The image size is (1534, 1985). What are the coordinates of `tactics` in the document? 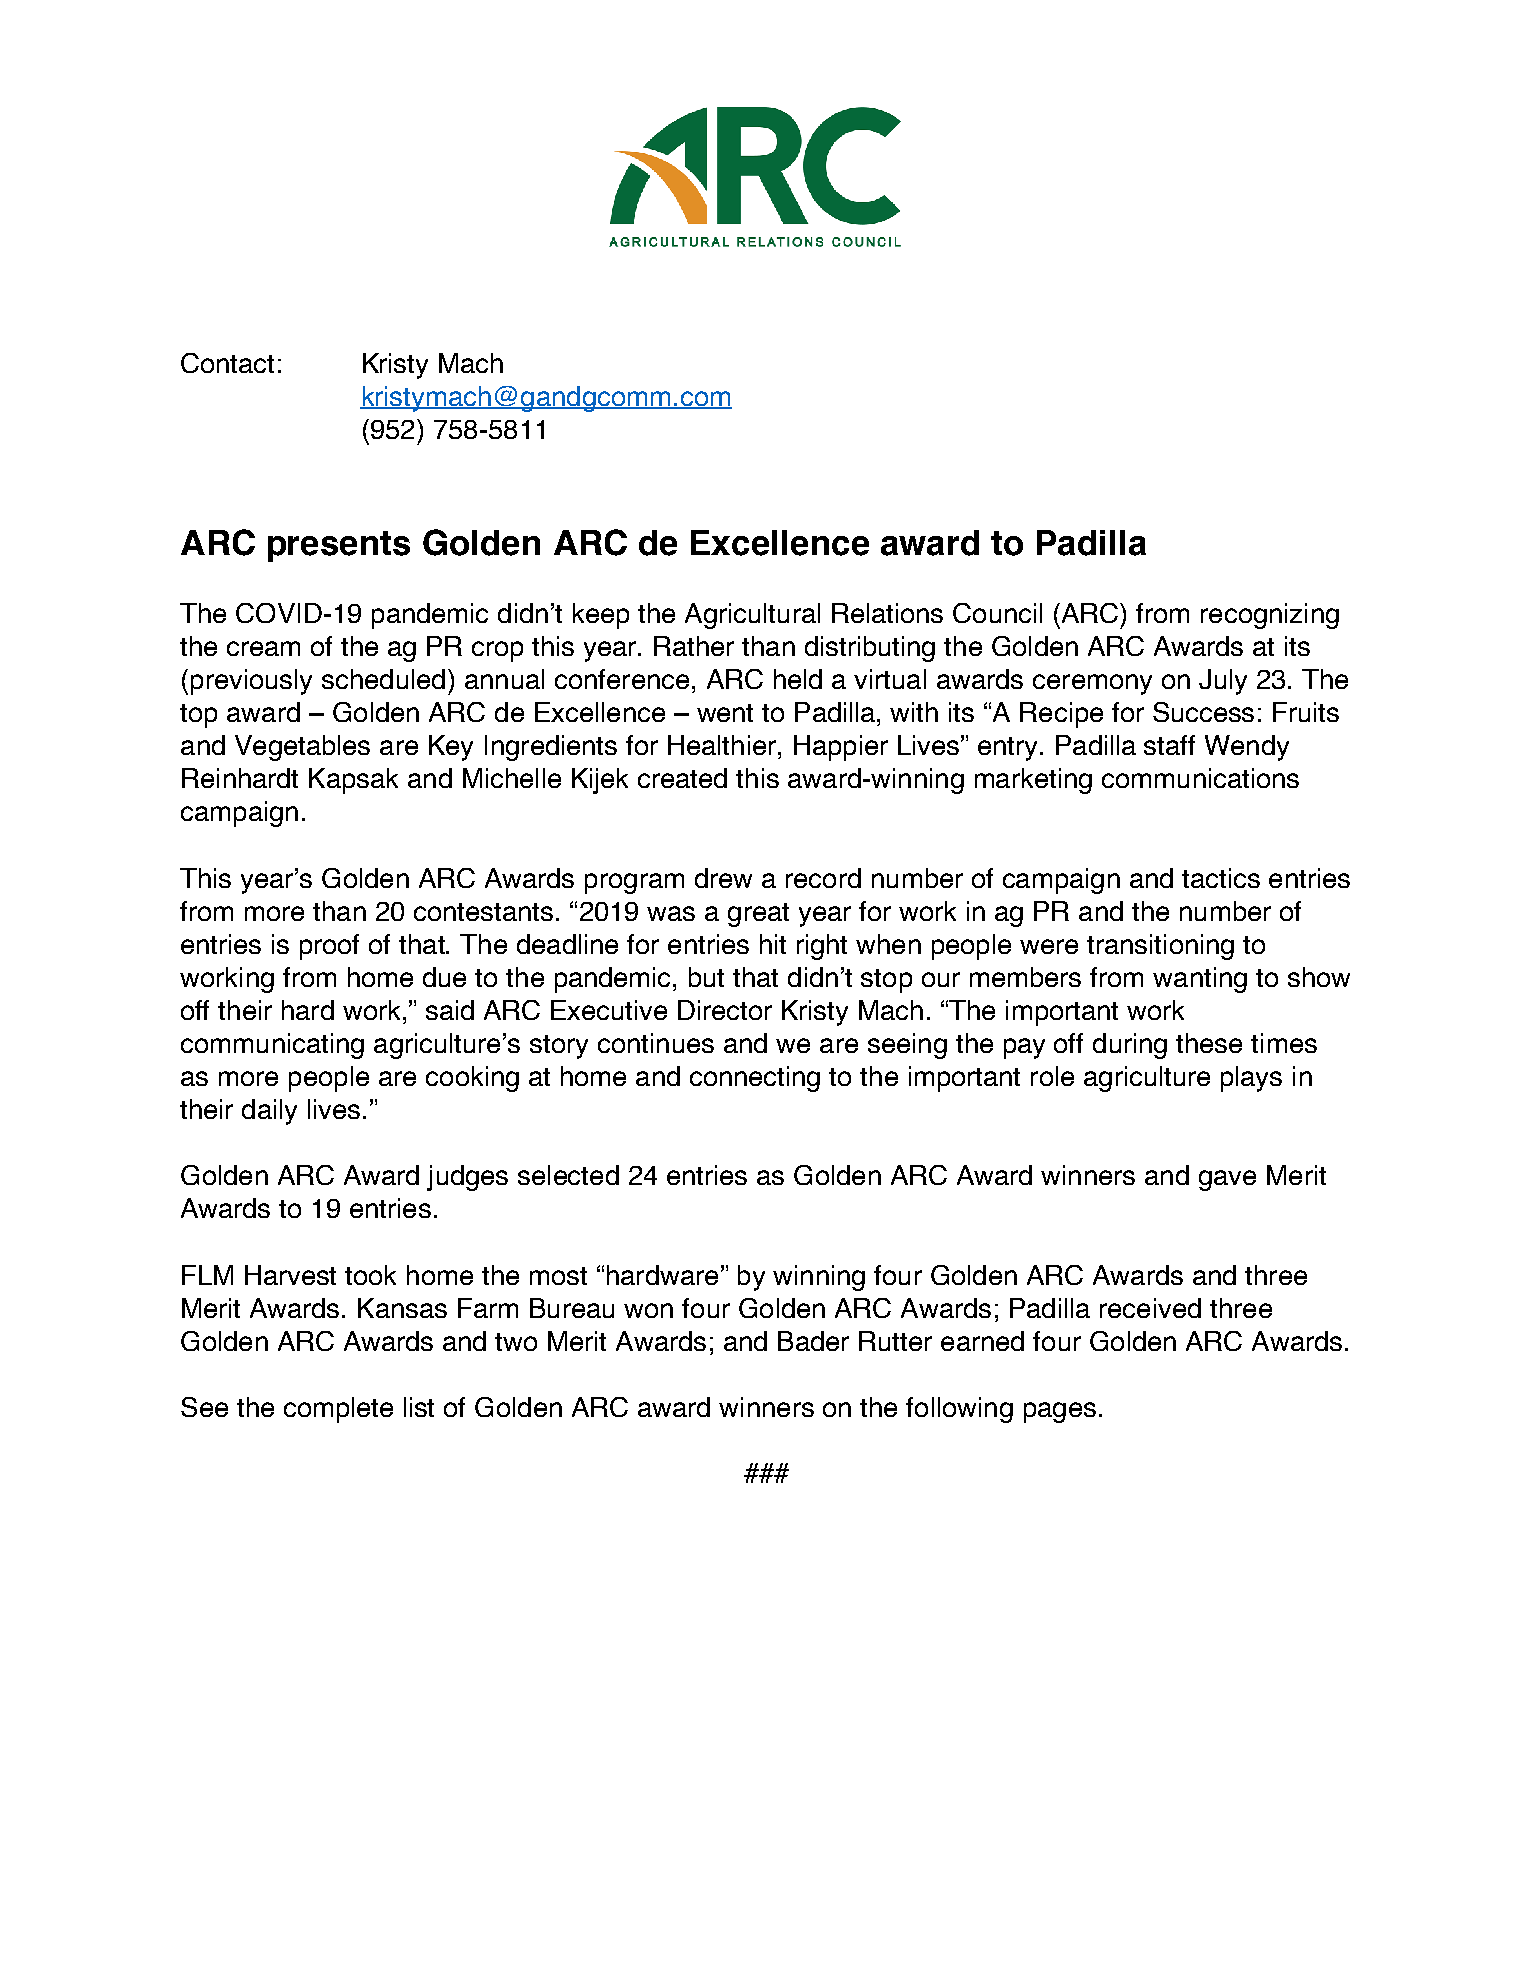 It's located at (1221, 878).
